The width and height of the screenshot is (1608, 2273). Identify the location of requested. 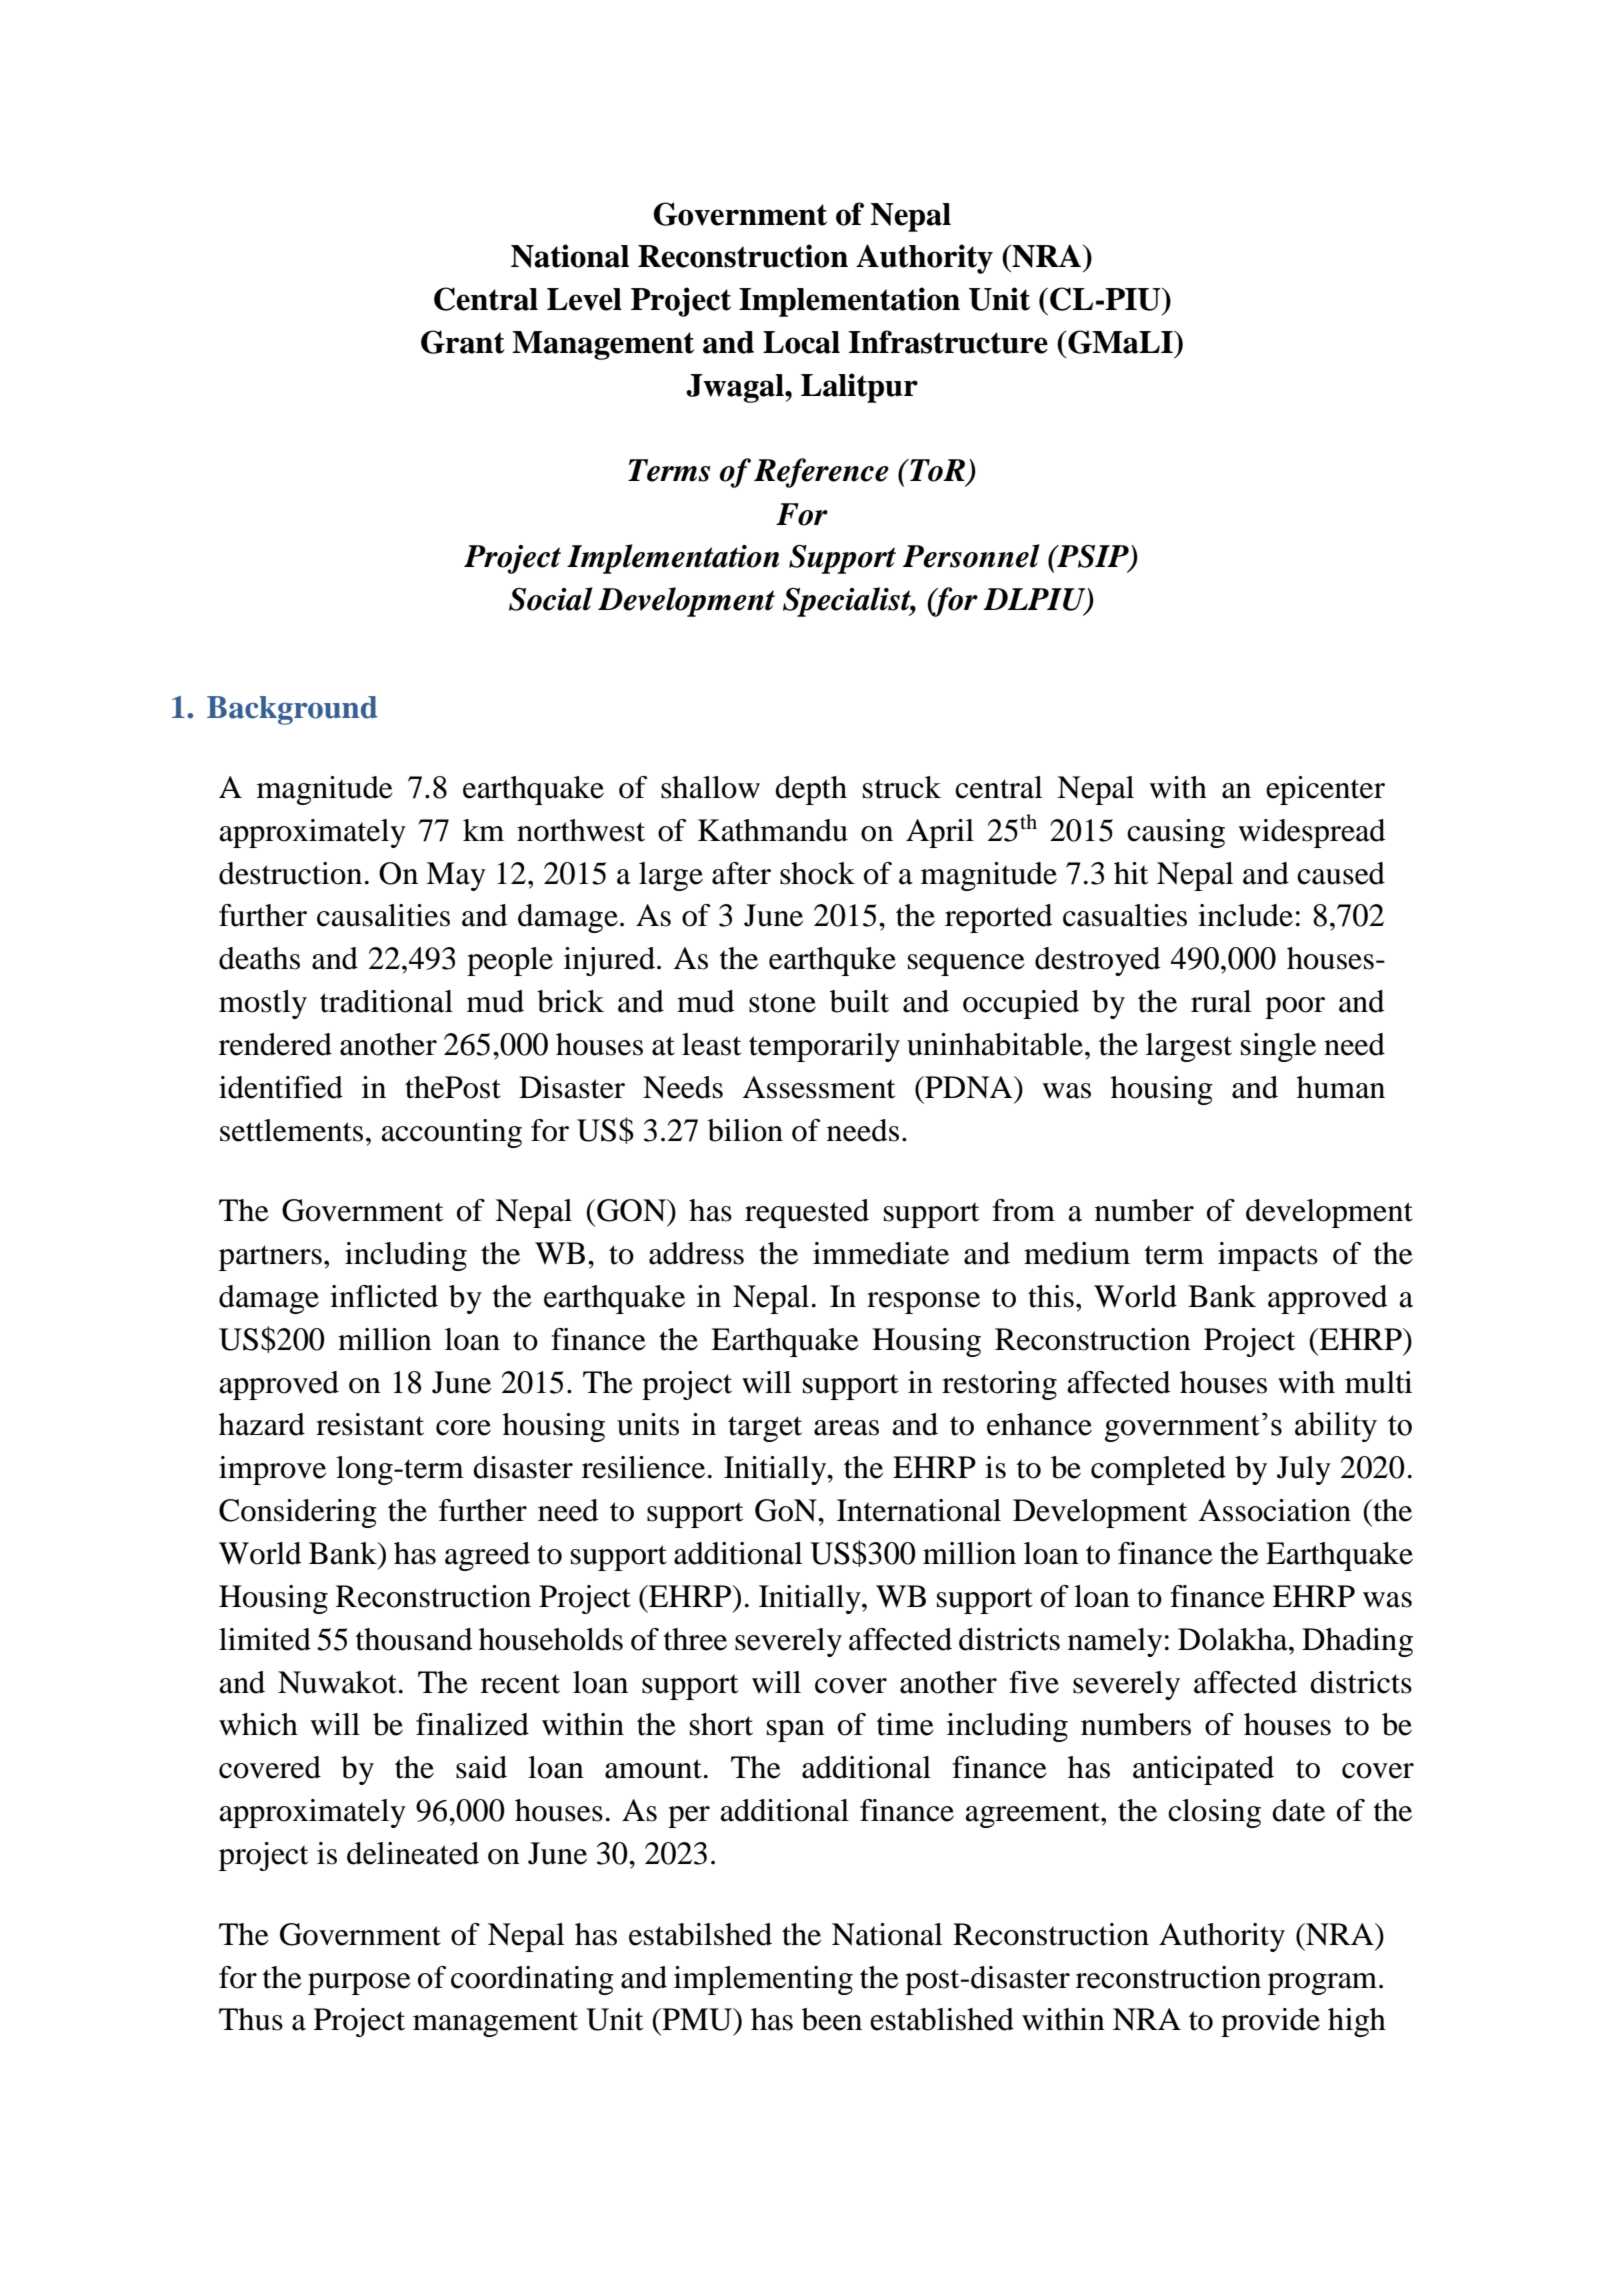
(807, 1213).
